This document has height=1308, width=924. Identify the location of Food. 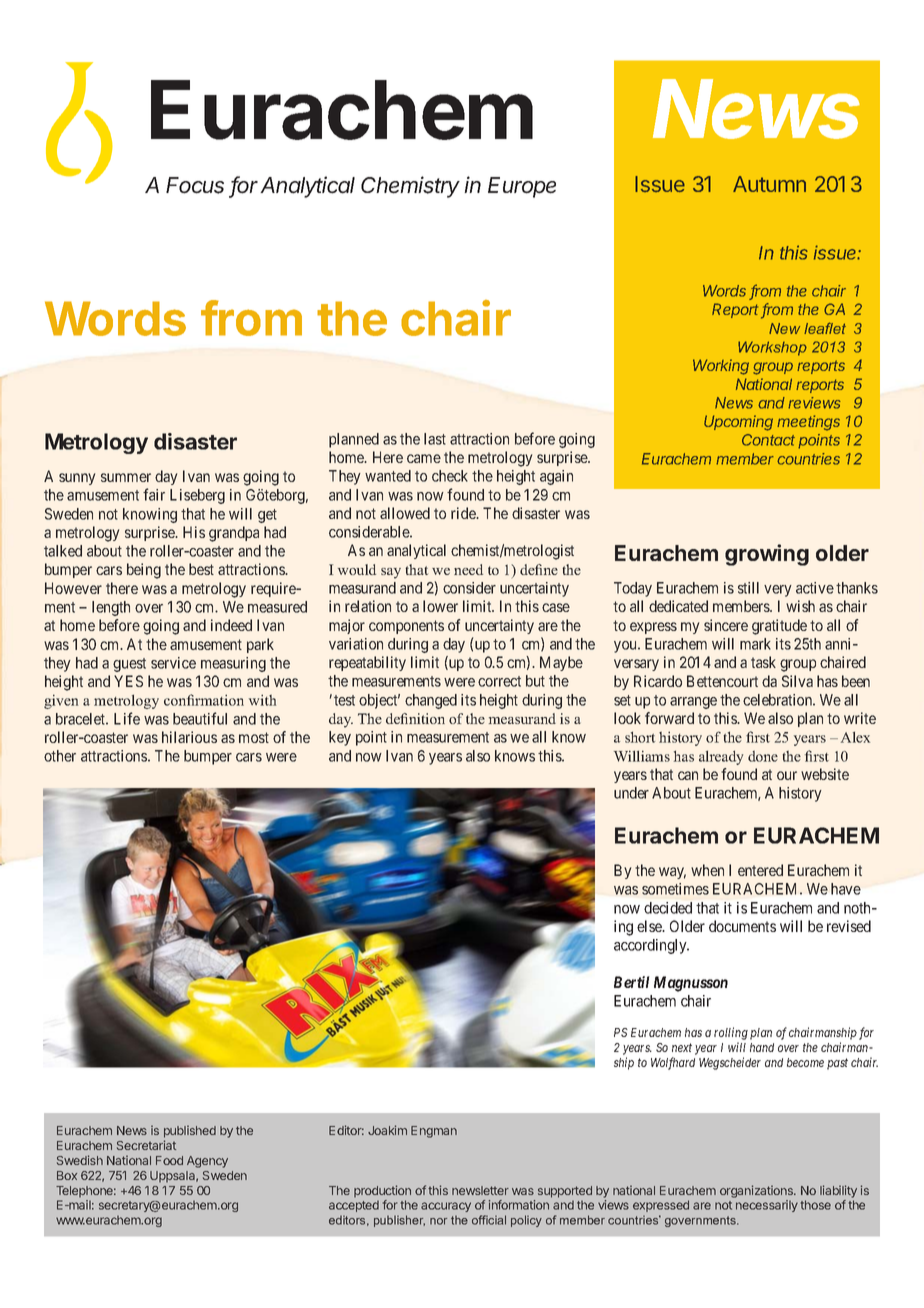
(169, 1160).
